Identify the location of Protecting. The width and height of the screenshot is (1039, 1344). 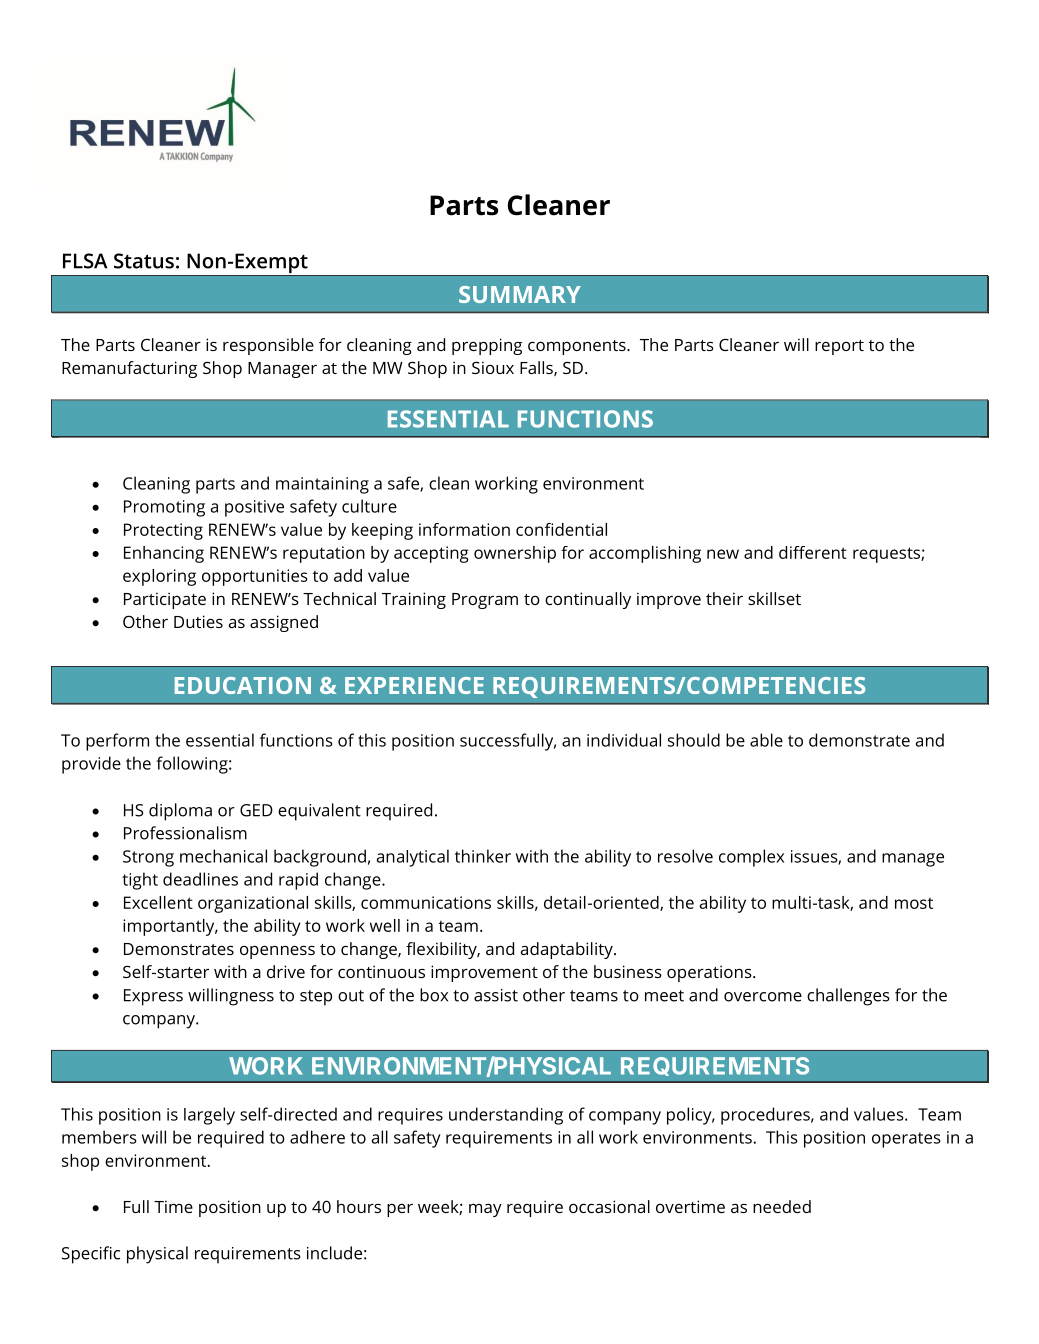
(163, 531).
